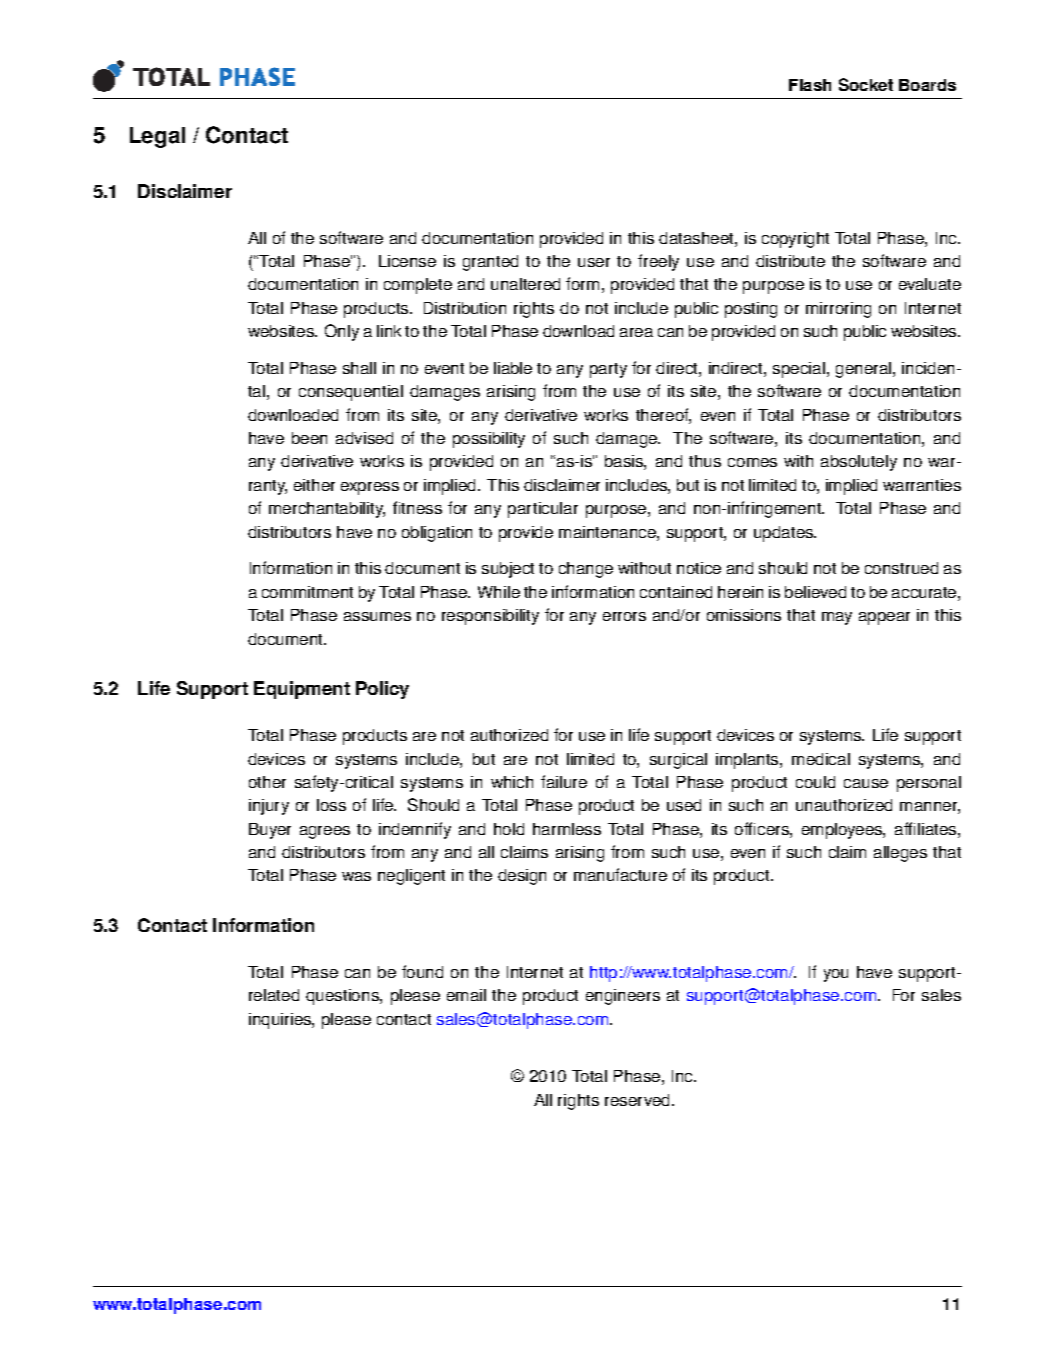 The width and height of the screenshot is (1055, 1366). I want to click on user, so click(594, 262).
